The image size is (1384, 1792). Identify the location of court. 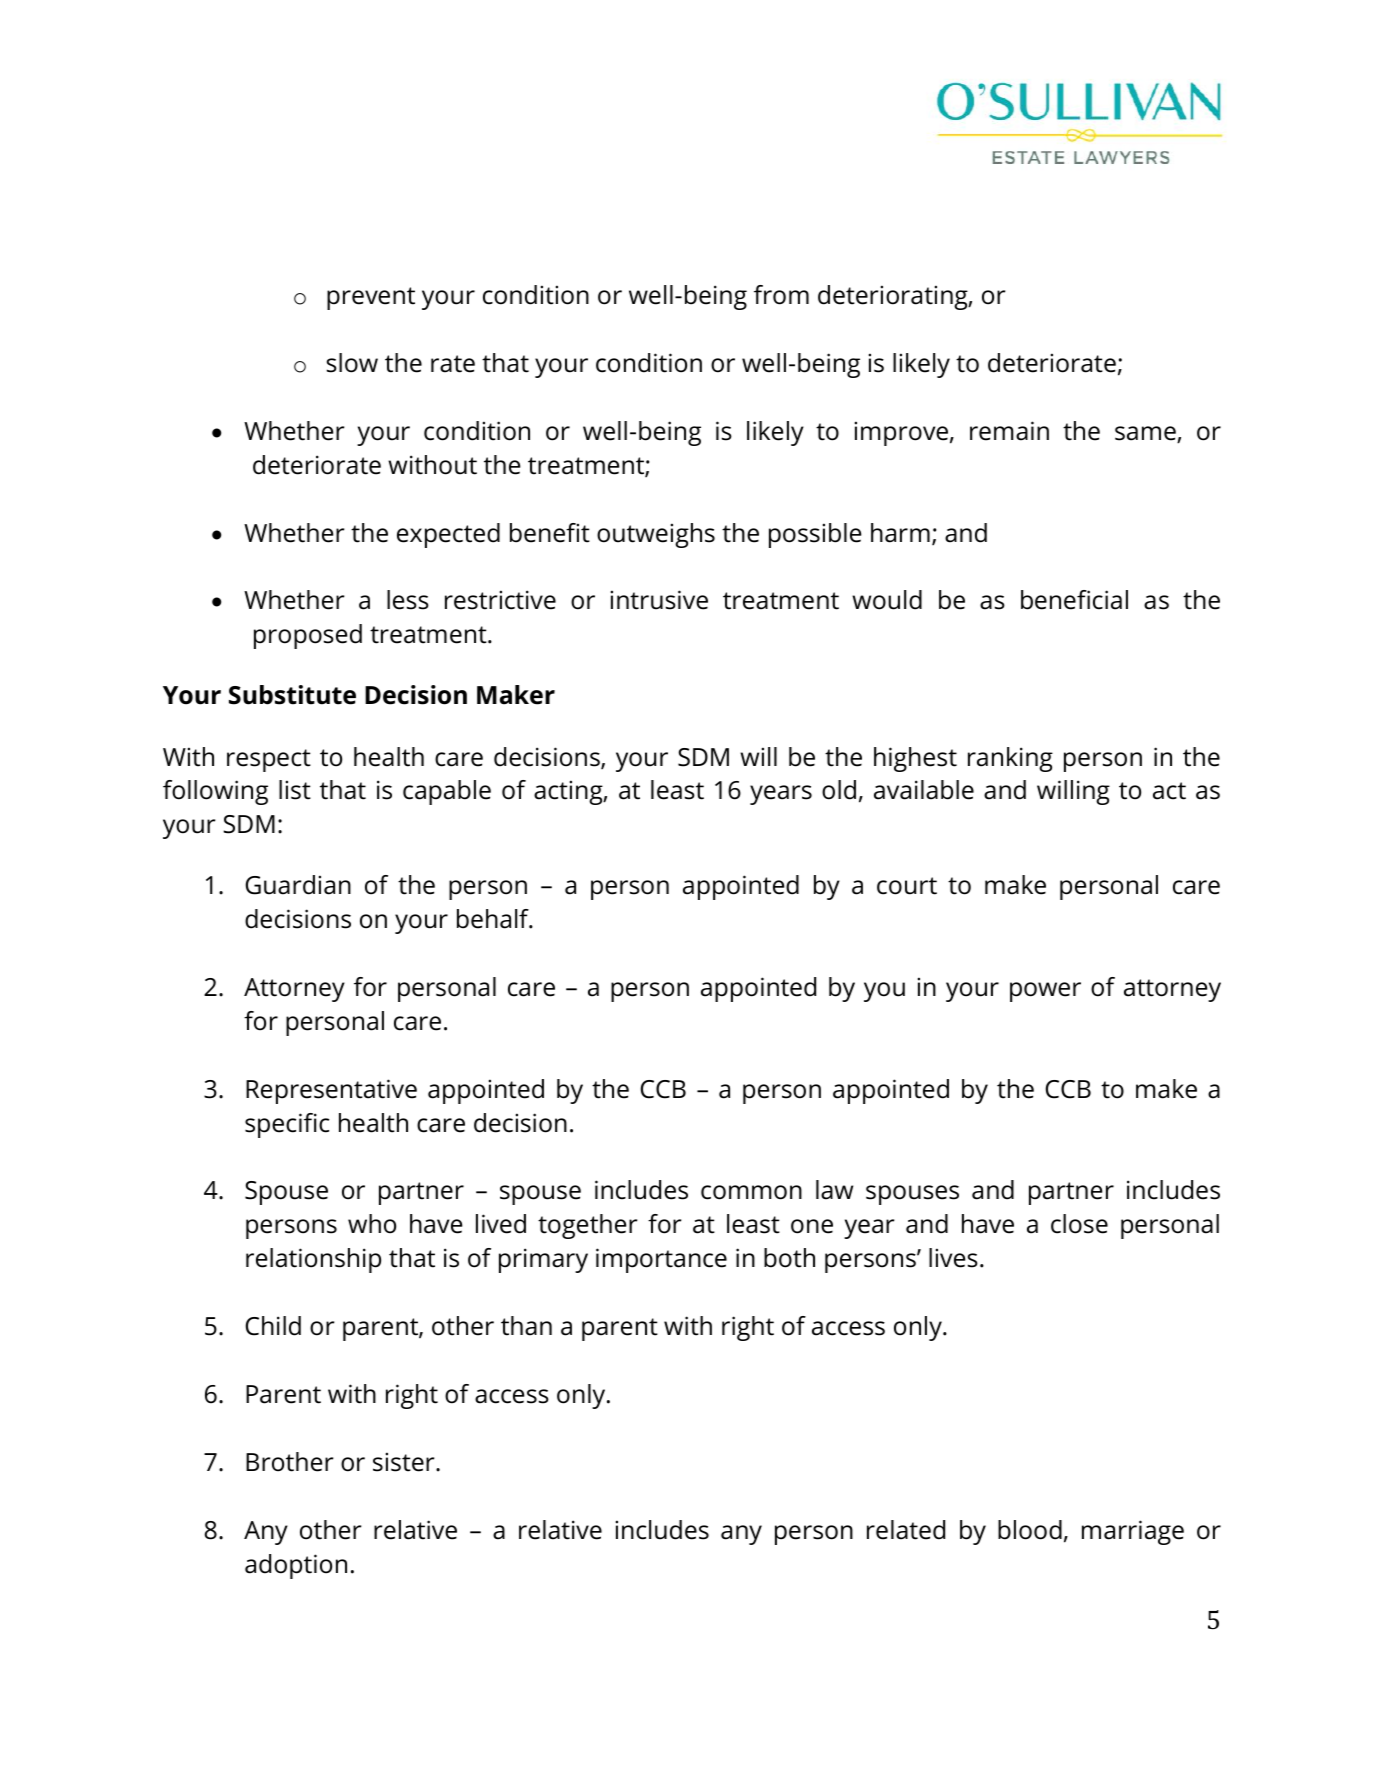
(907, 886).
